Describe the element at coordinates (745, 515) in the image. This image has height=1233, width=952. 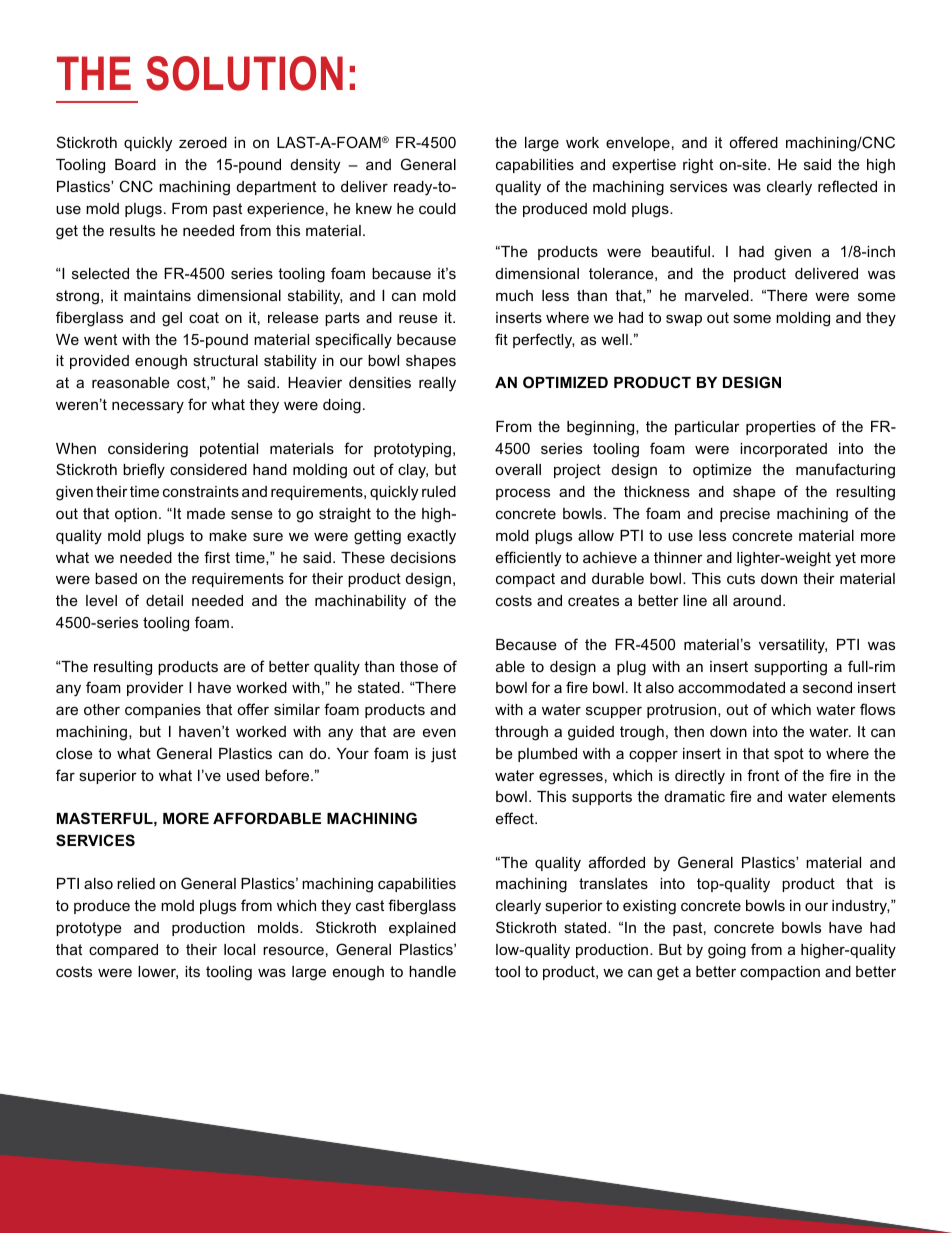
I see `precise` at that location.
